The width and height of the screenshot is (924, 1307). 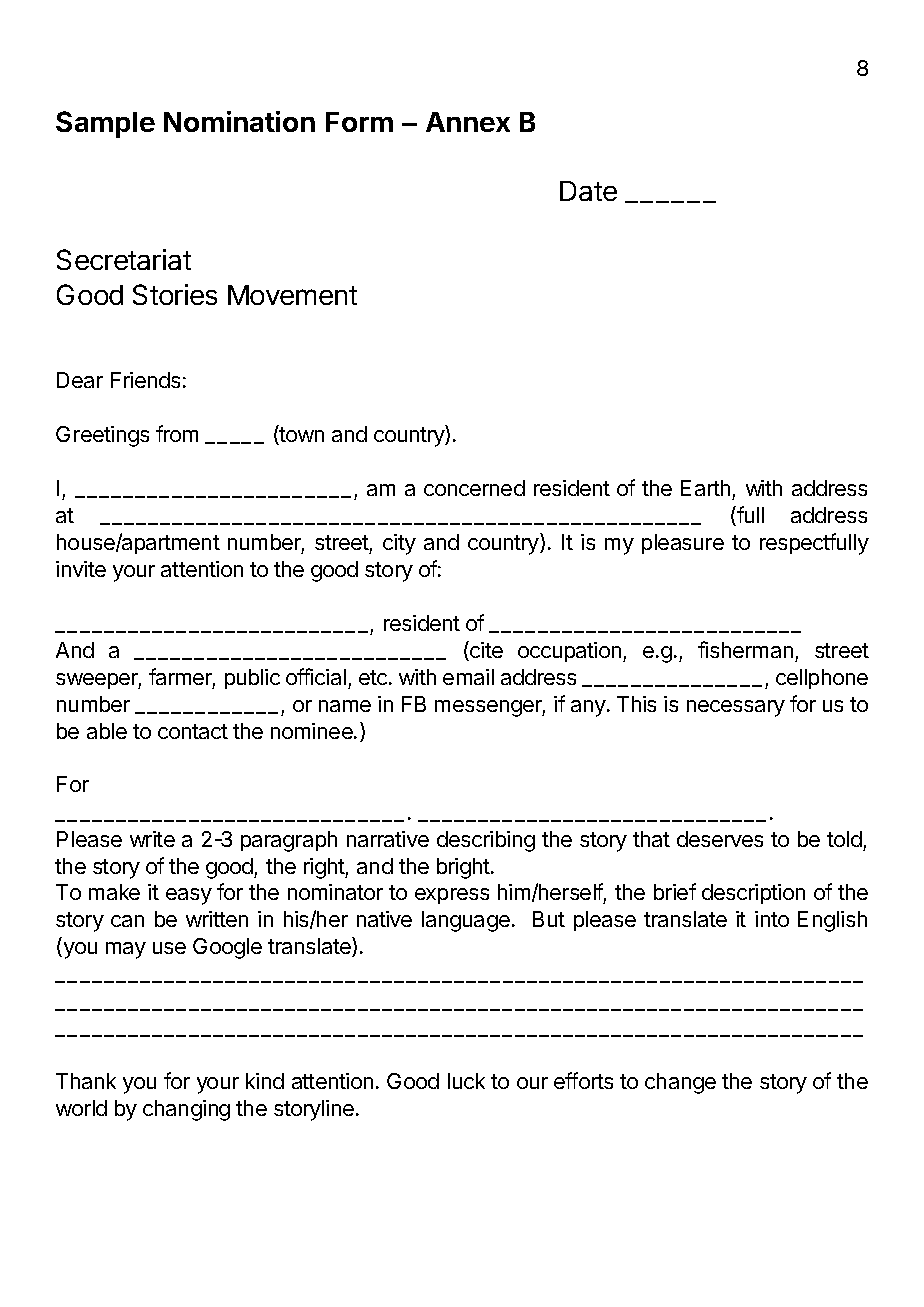 I want to click on from, so click(x=177, y=433).
